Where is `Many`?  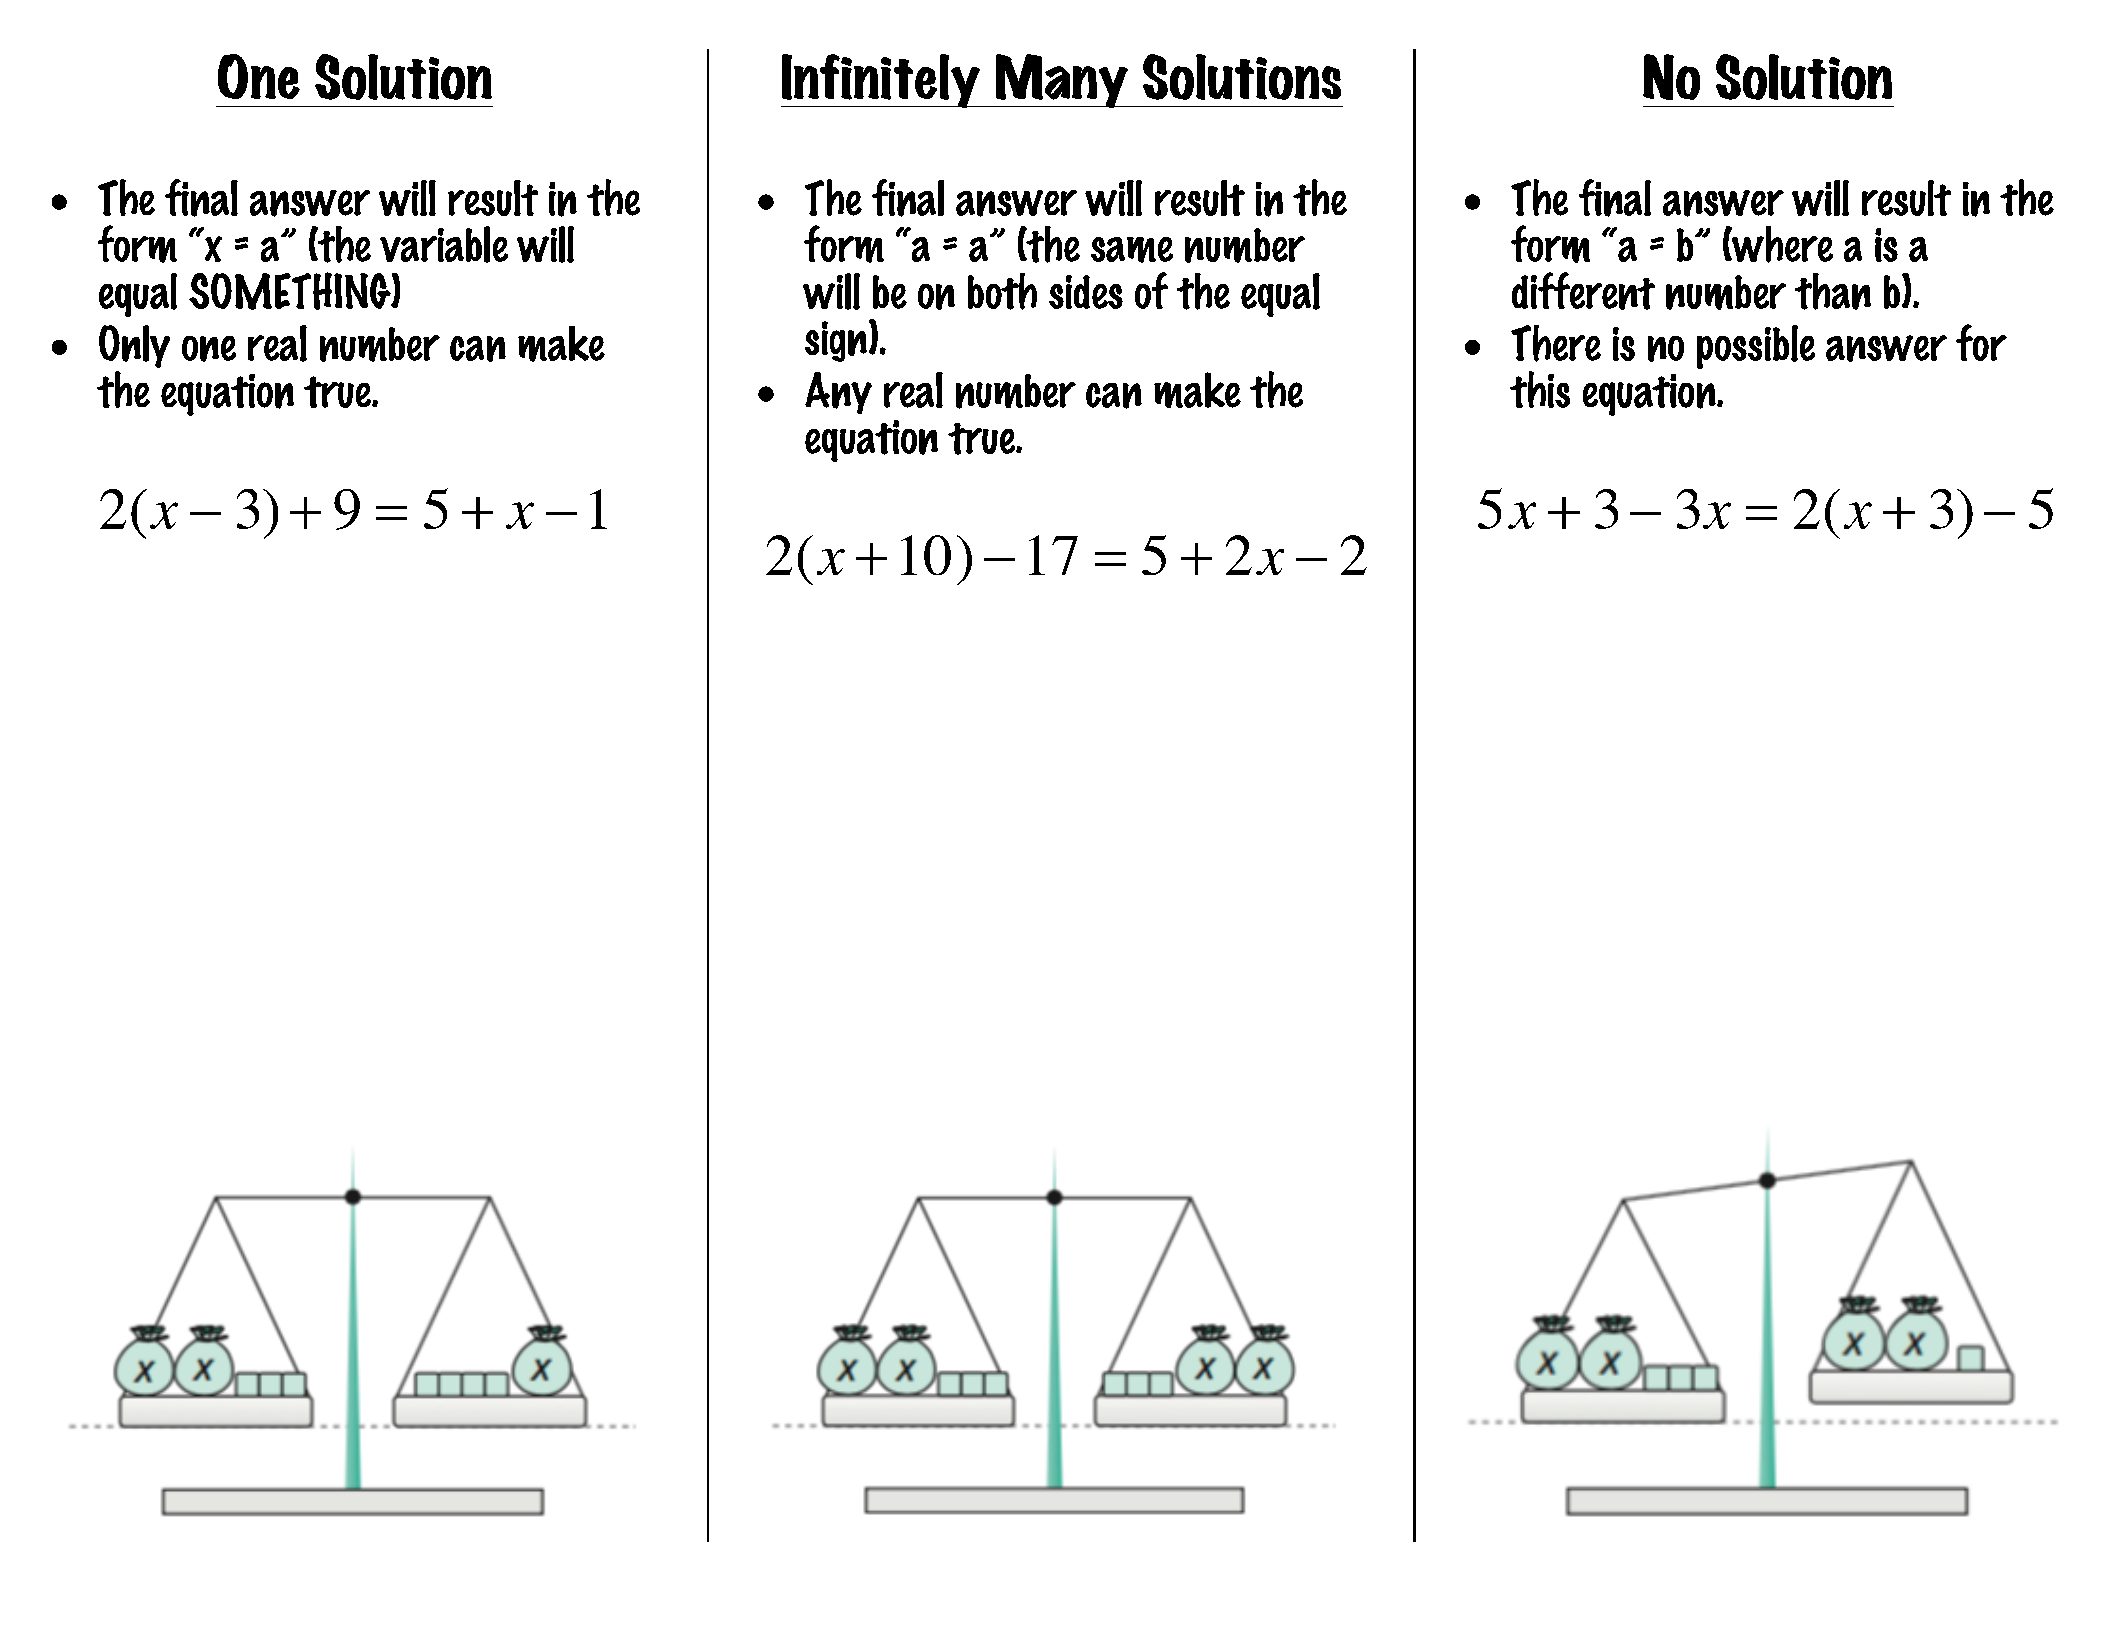 Many is located at coordinates (1061, 81).
